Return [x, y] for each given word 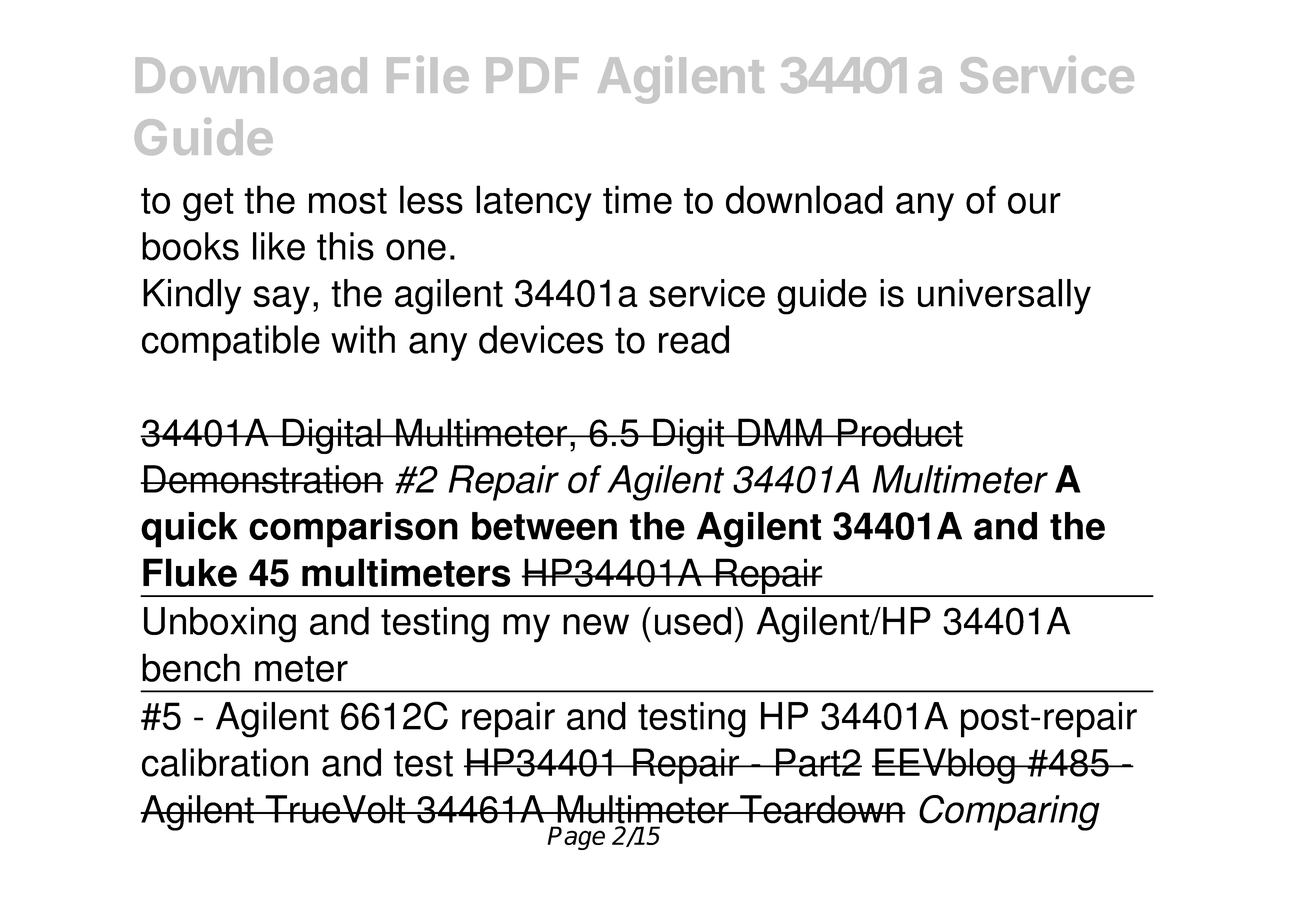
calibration [225, 762]
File [428, 74]
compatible [231, 343]
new [596, 624]
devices [541, 339]
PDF [532, 75]
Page [576, 838]
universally [1004, 297]
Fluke [190, 572]
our [1034, 203]
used [693, 621]
